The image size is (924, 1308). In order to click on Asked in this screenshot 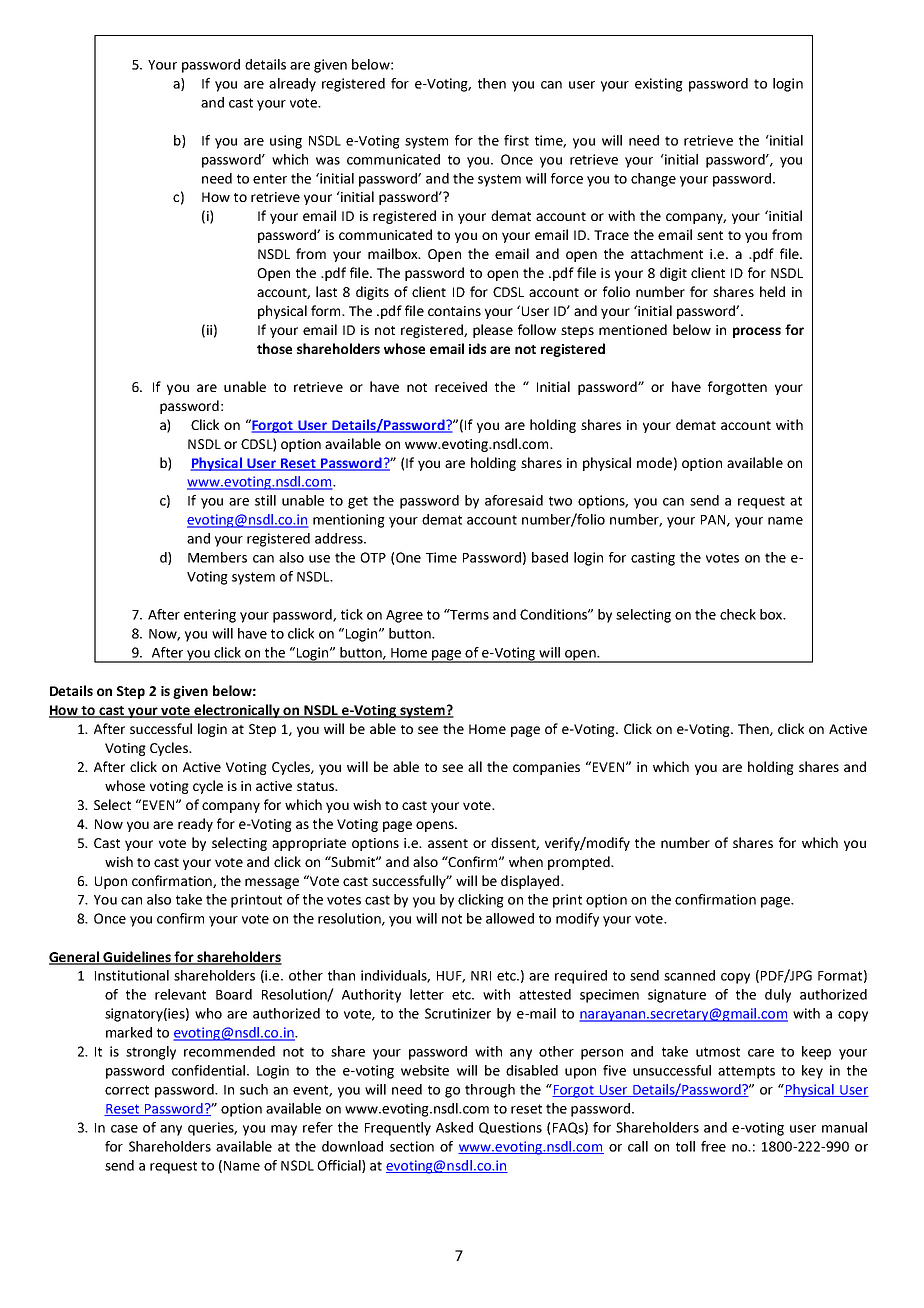, I will do `click(454, 1127)`.
